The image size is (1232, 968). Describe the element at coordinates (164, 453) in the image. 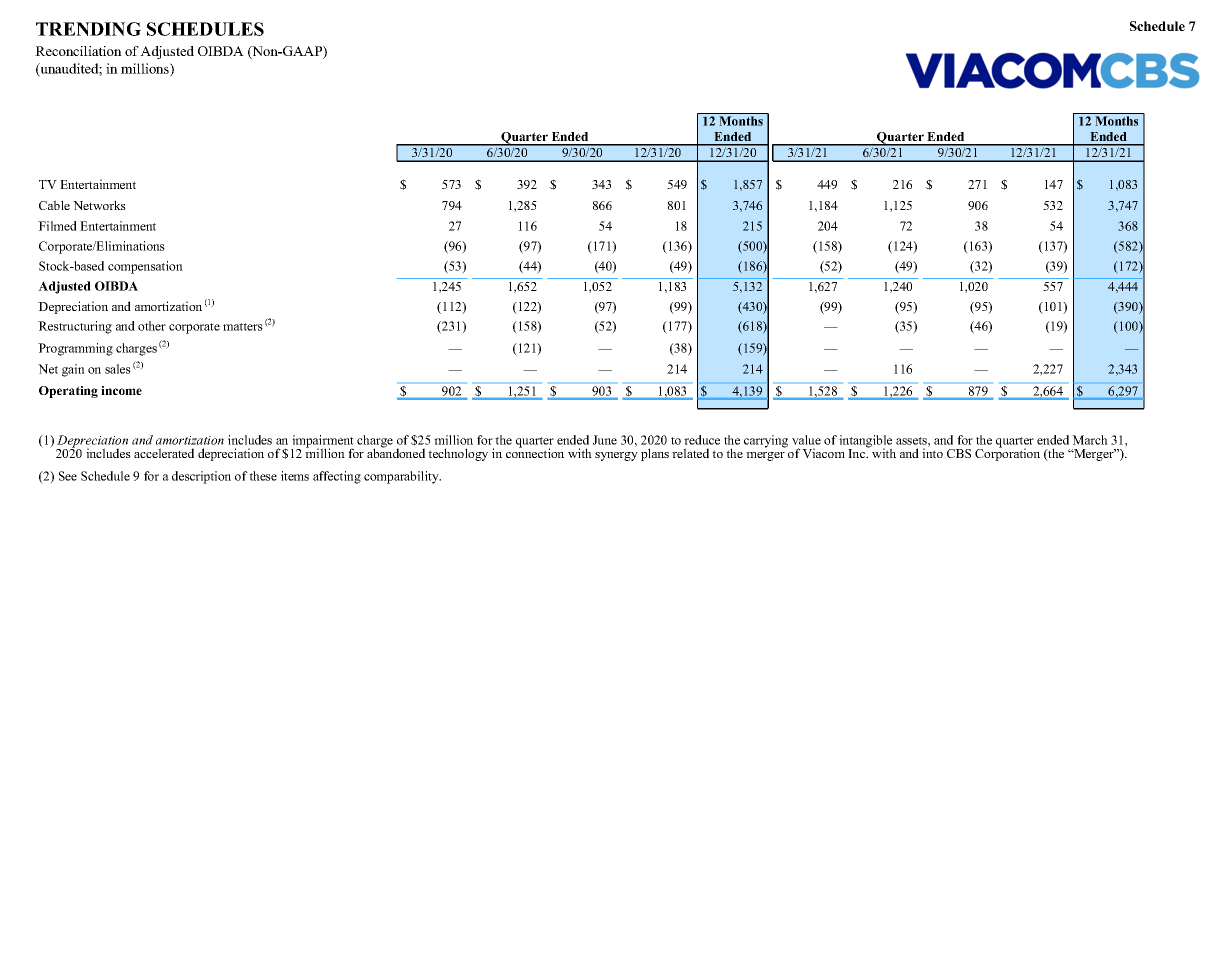

I see `accelerated` at that location.
